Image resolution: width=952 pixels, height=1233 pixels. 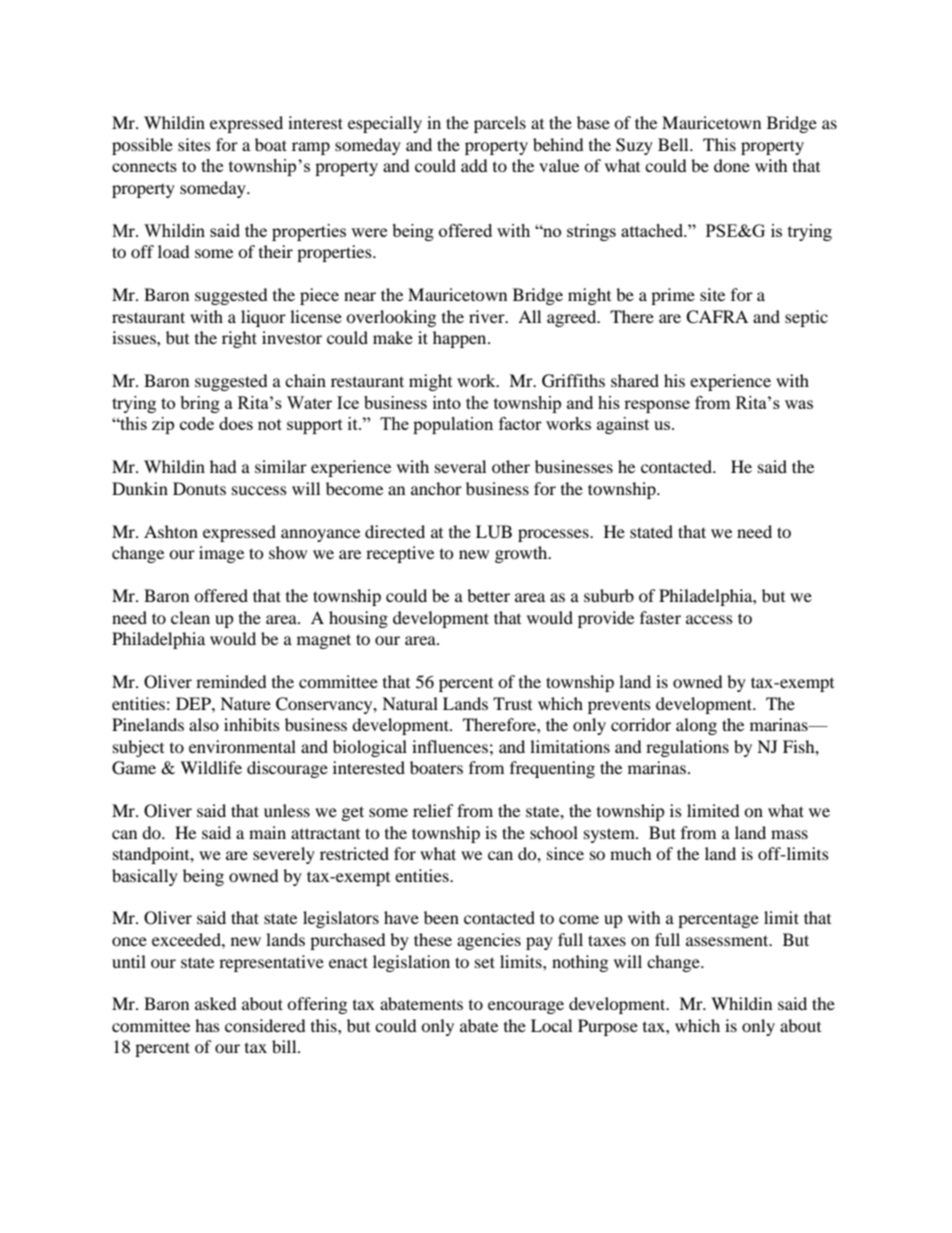 I want to click on image, so click(x=221, y=554).
